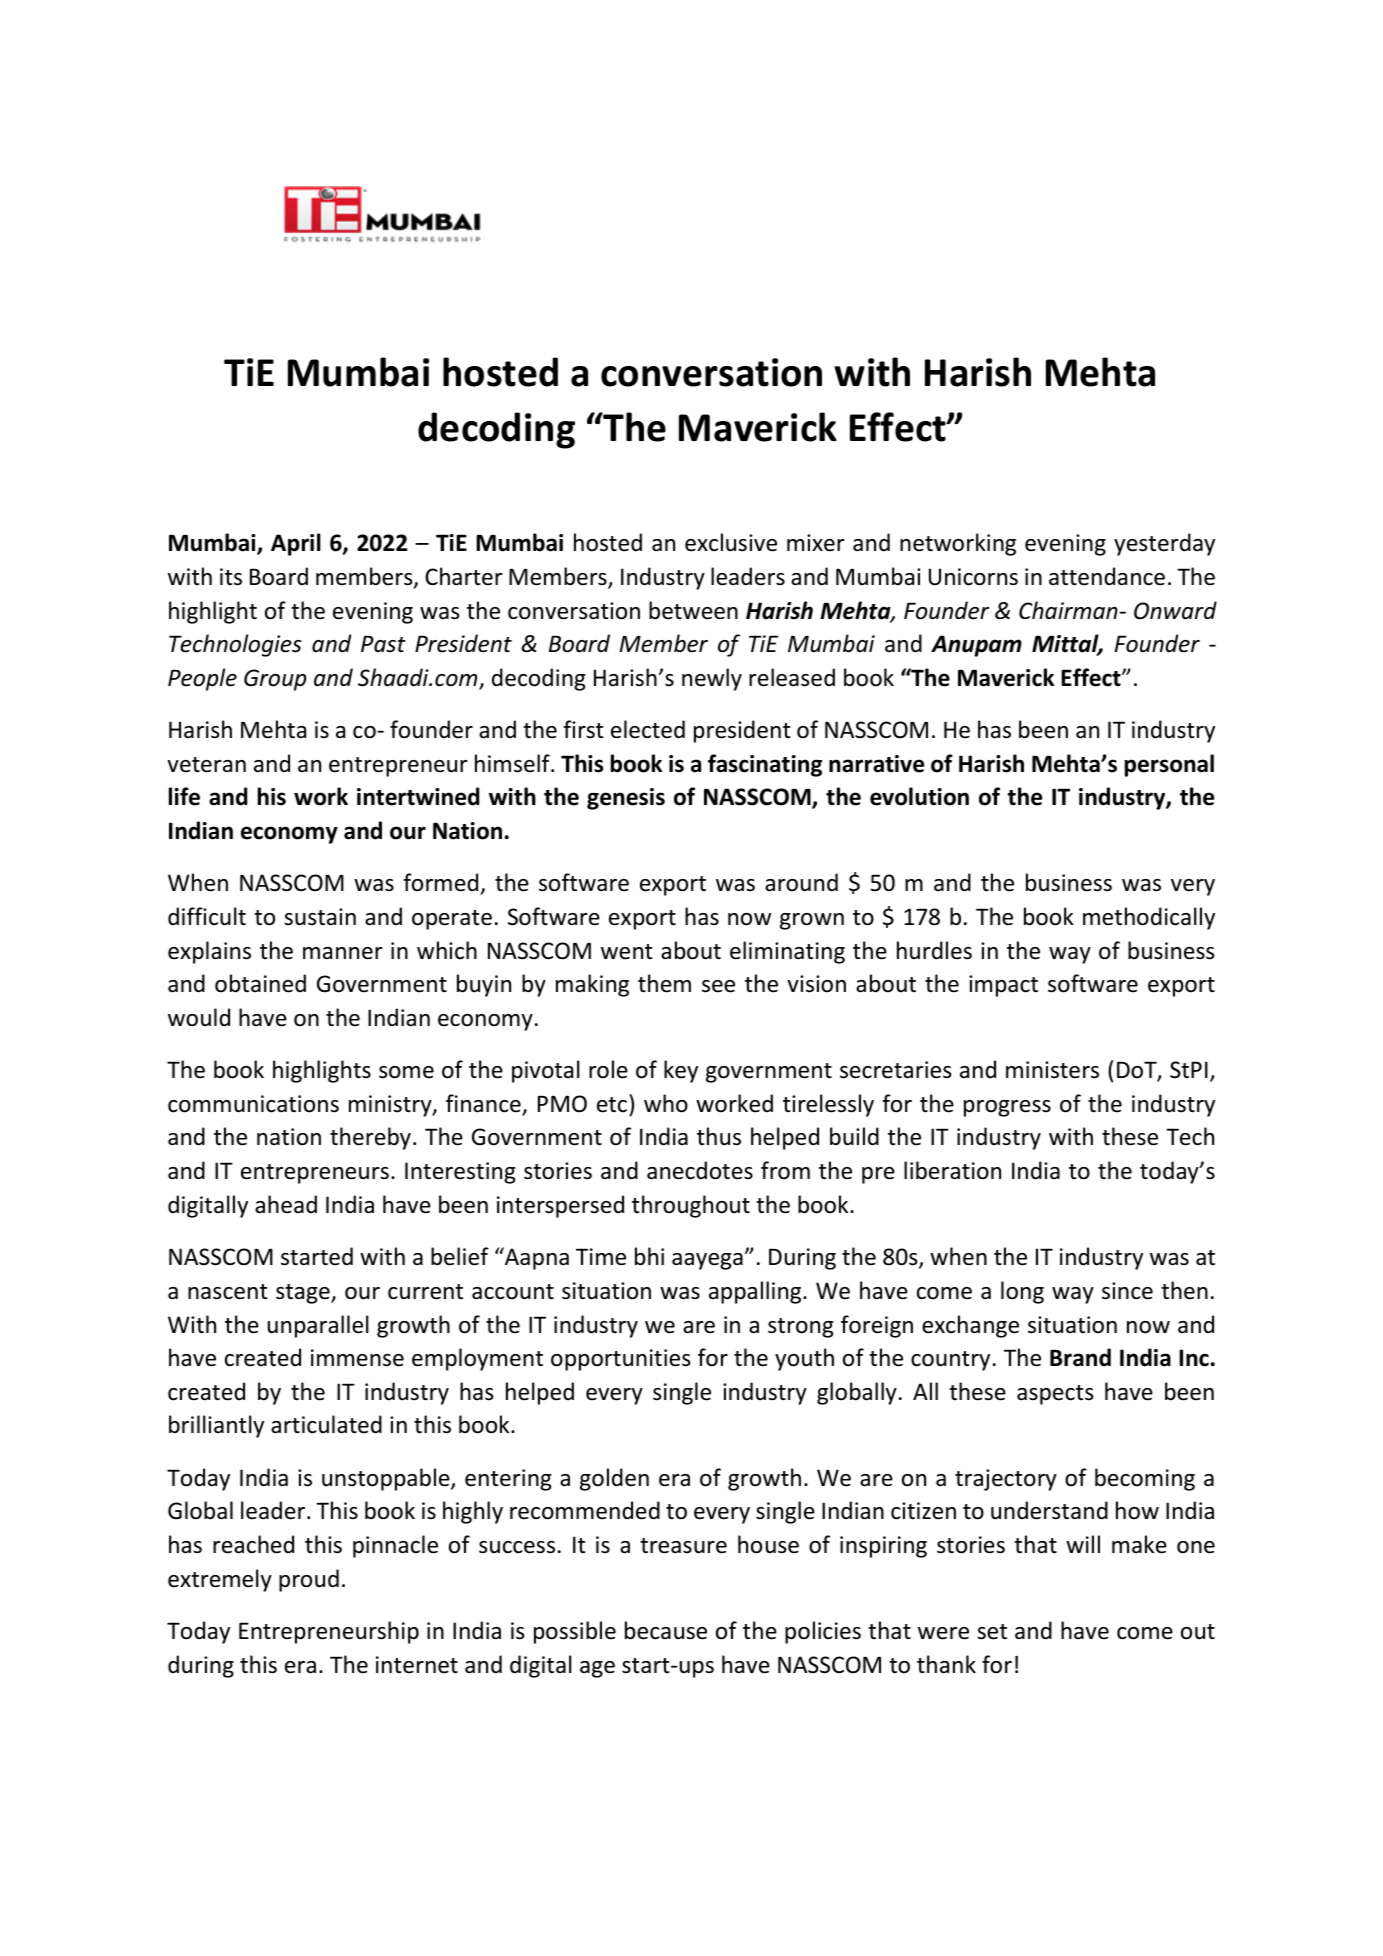 This page has width=1383, height=1956. What do you see at coordinates (253, 1104) in the page?
I see `communications` at bounding box center [253, 1104].
